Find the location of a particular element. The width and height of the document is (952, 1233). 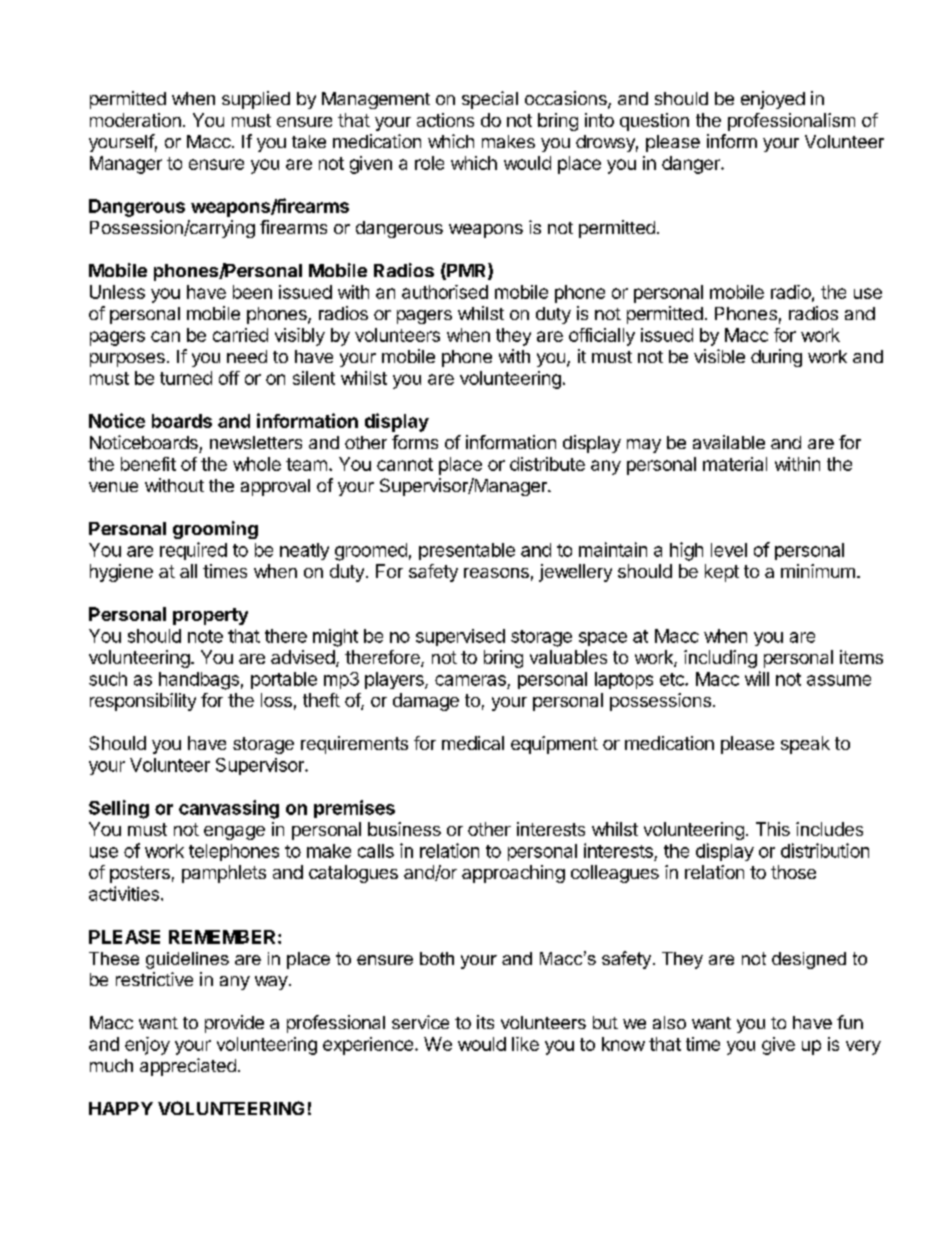

medical is located at coordinates (473, 743).
